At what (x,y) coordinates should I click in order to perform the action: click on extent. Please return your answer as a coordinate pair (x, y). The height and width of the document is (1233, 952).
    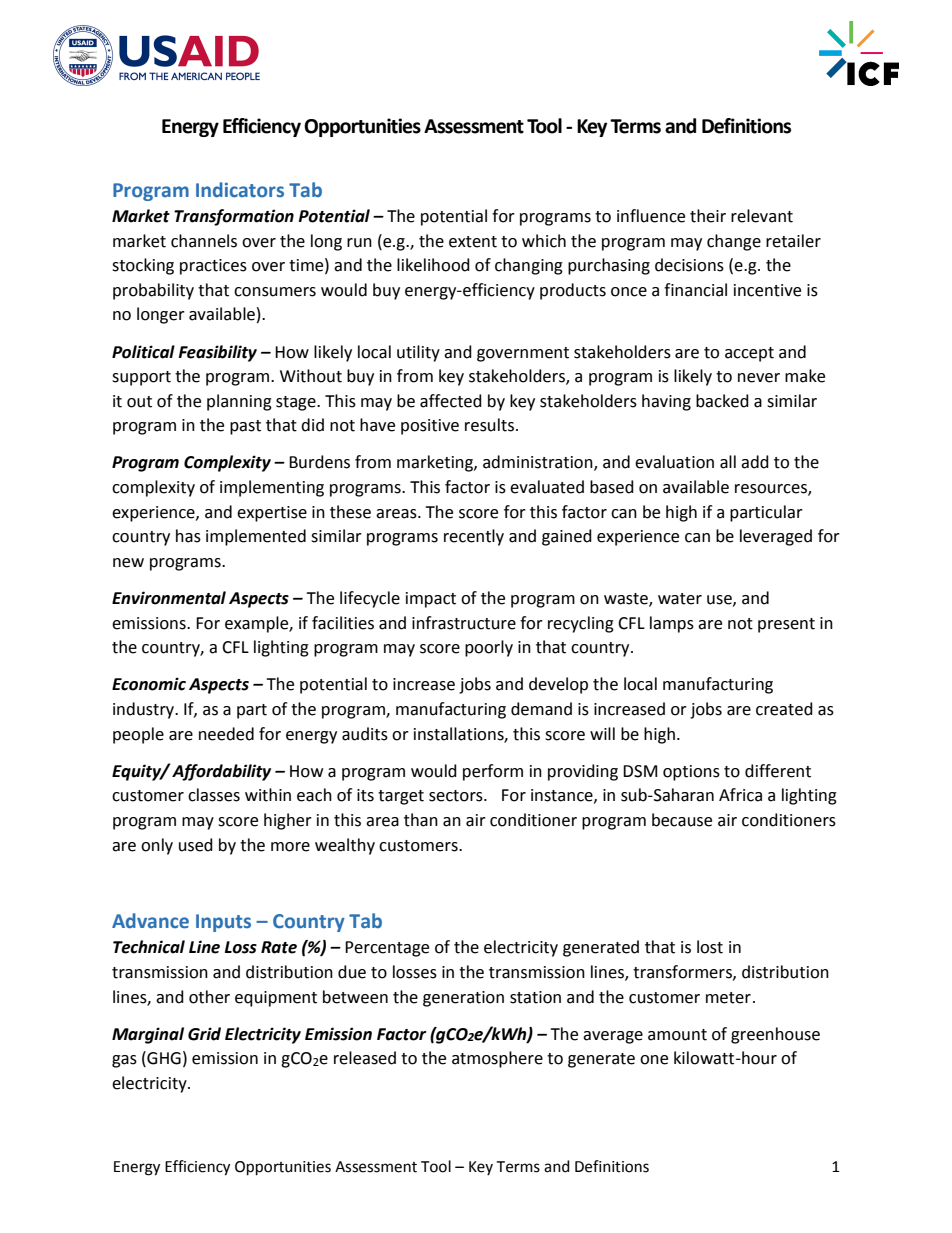
    Looking at the image, I should click on (473, 242).
